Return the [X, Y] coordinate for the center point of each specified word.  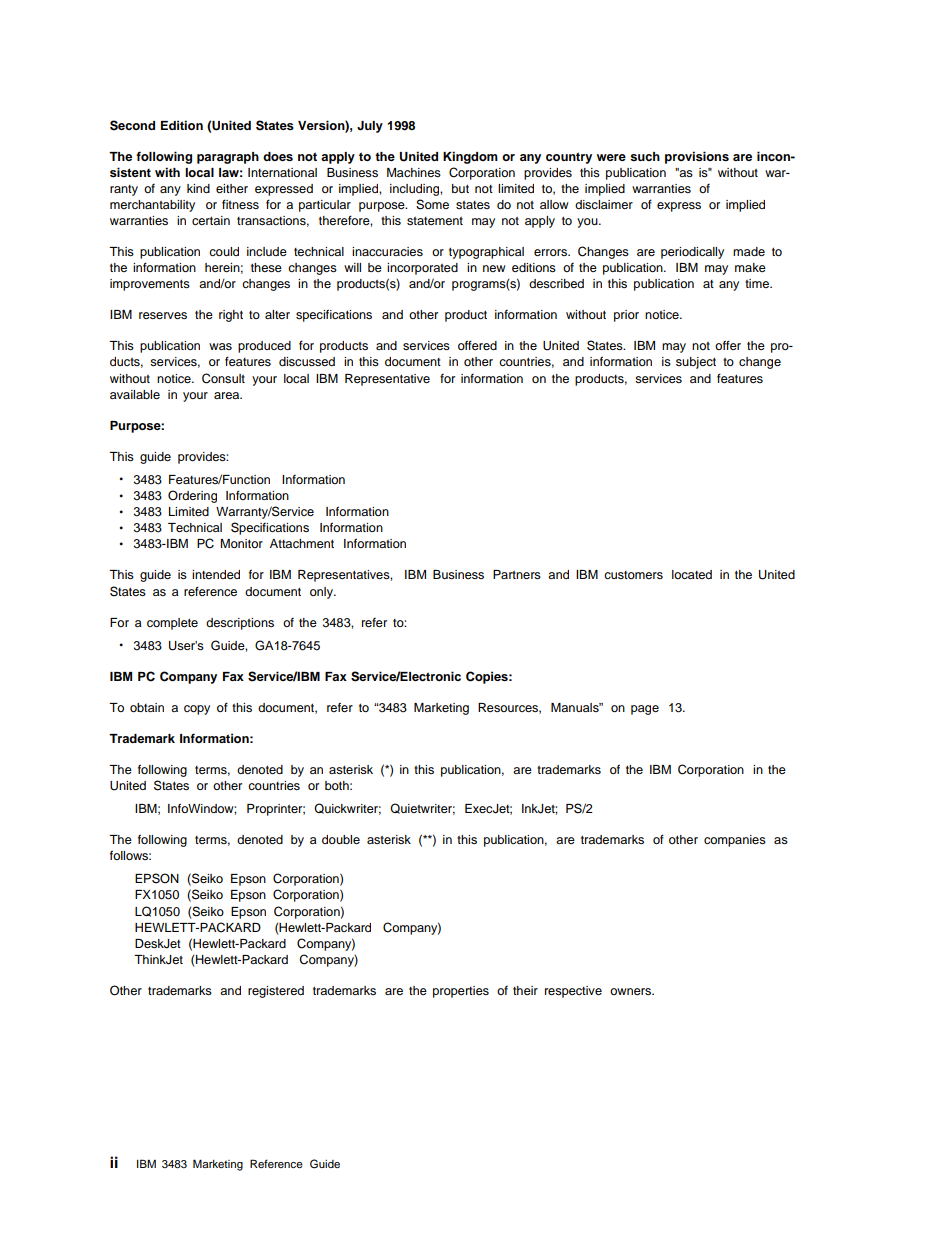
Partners [517, 574]
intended [216, 574]
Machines [414, 172]
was [220, 346]
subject [696, 363]
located [692, 574]
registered [276, 992]
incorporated [422, 269]
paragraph [228, 158]
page [645, 710]
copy [197, 710]
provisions [697, 157]
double [341, 839]
